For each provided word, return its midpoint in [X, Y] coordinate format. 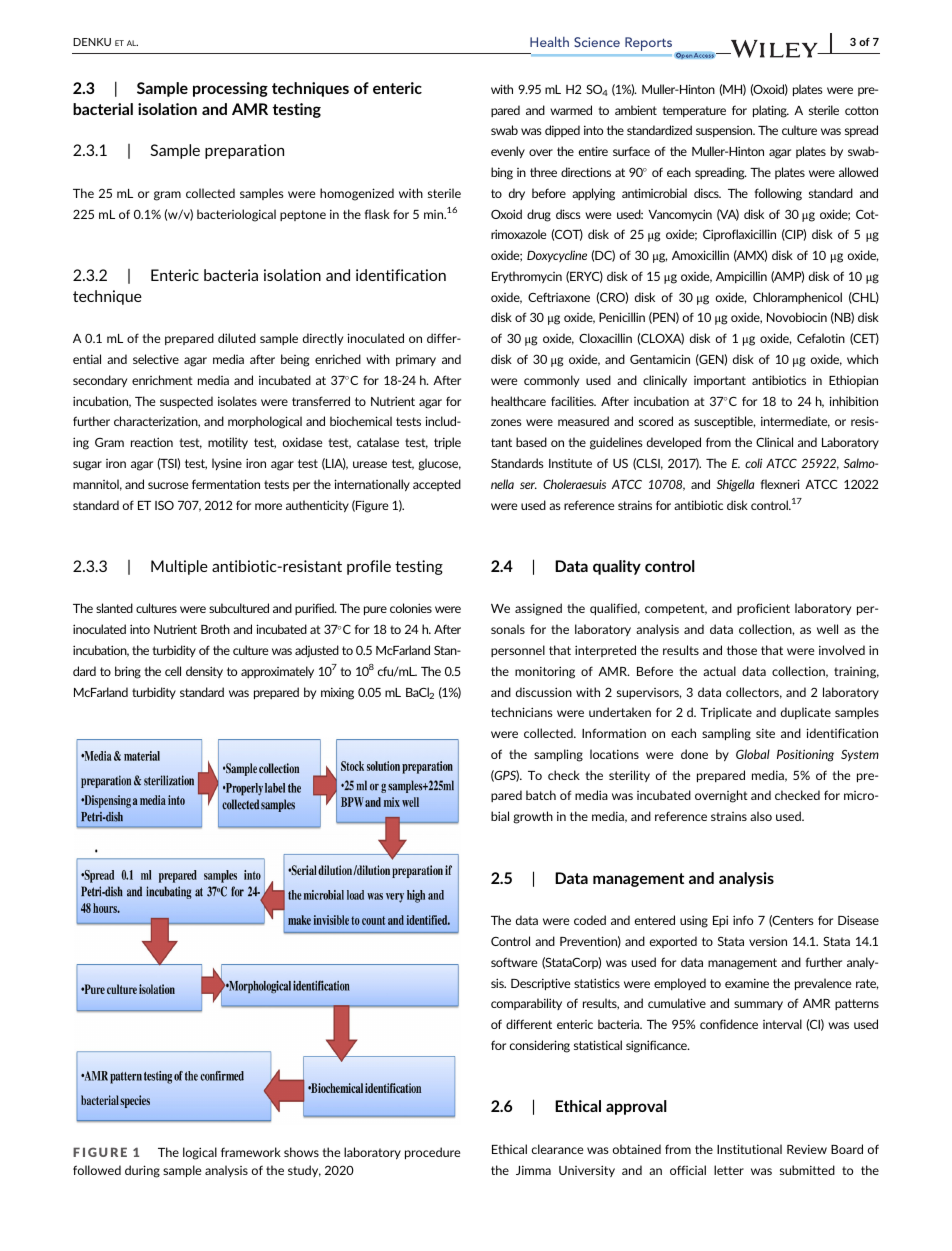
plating [771, 111]
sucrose [168, 485]
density [204, 672]
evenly [508, 152]
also [761, 816]
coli [754, 463]
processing [230, 89]
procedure [432, 1153]
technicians [521, 712]
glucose [439, 464]
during [142, 1171]
